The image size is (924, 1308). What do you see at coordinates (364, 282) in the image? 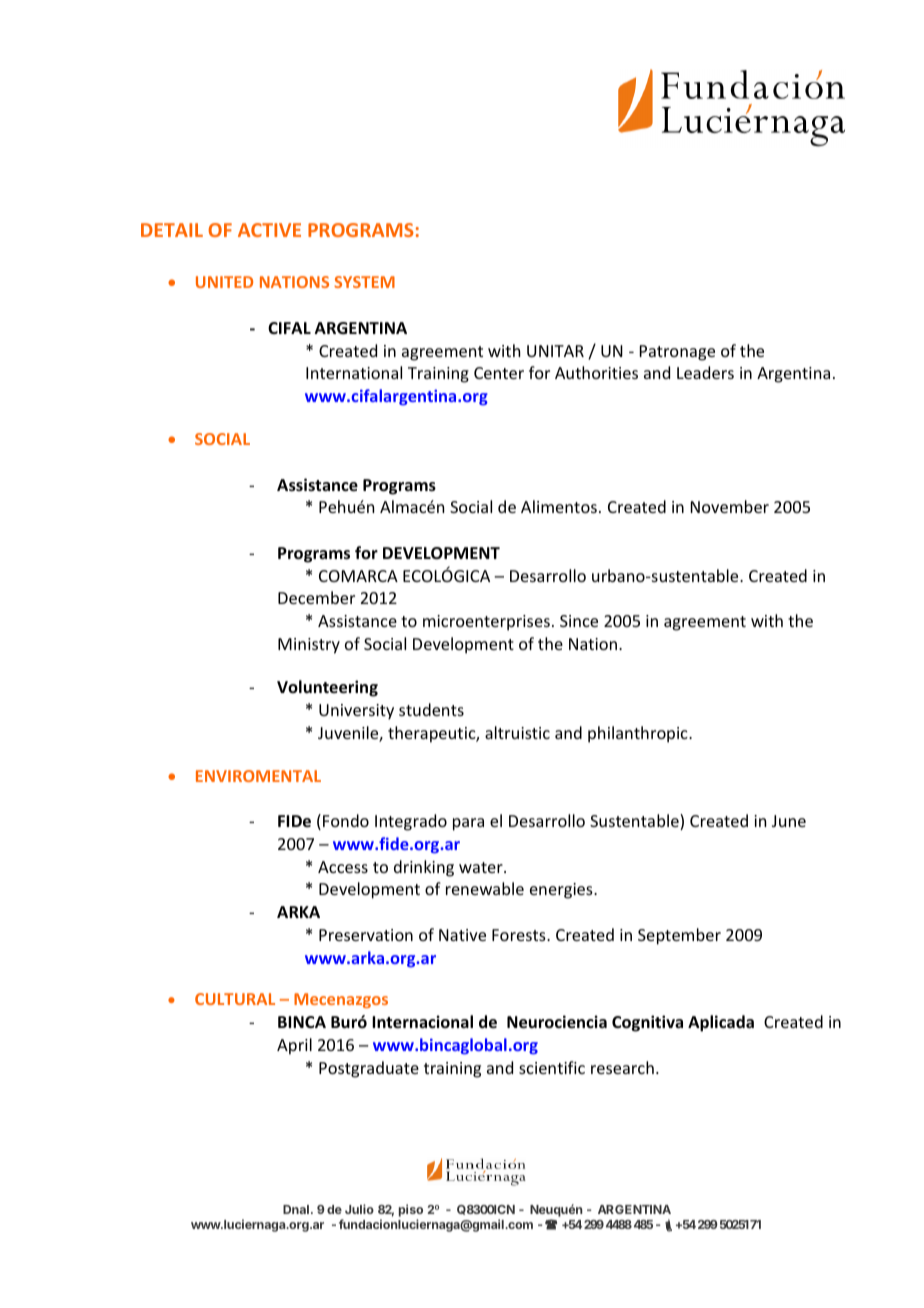
I see `SYSTEM` at bounding box center [364, 282].
